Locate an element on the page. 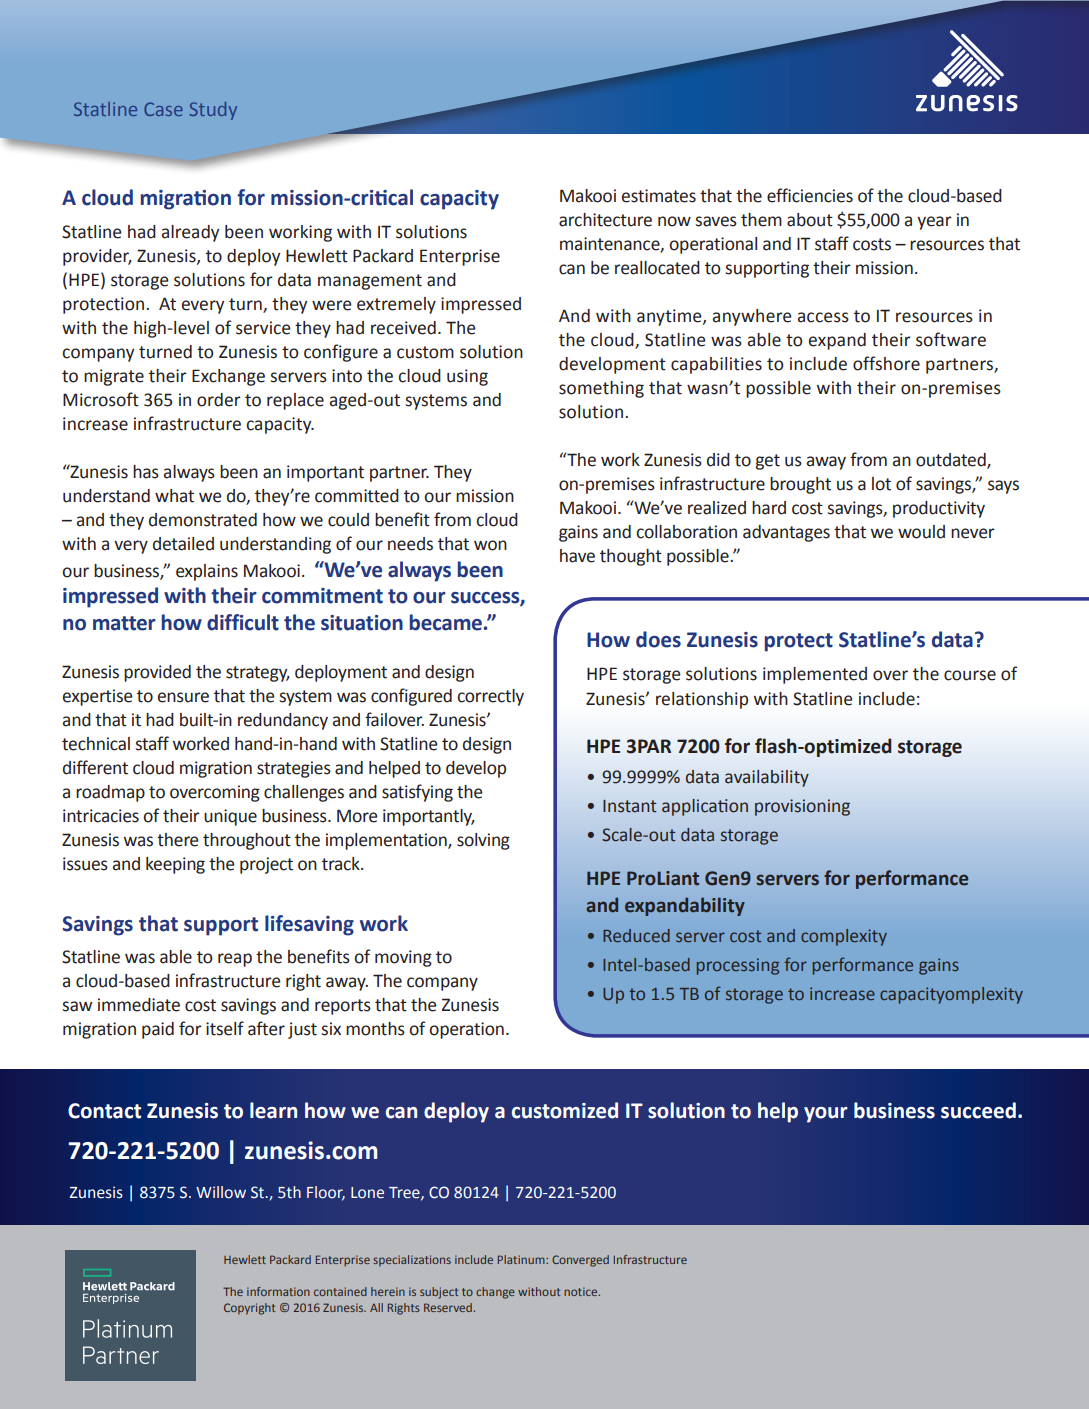 This page has height=1409, width=1089. provisioning is located at coordinates (802, 807).
